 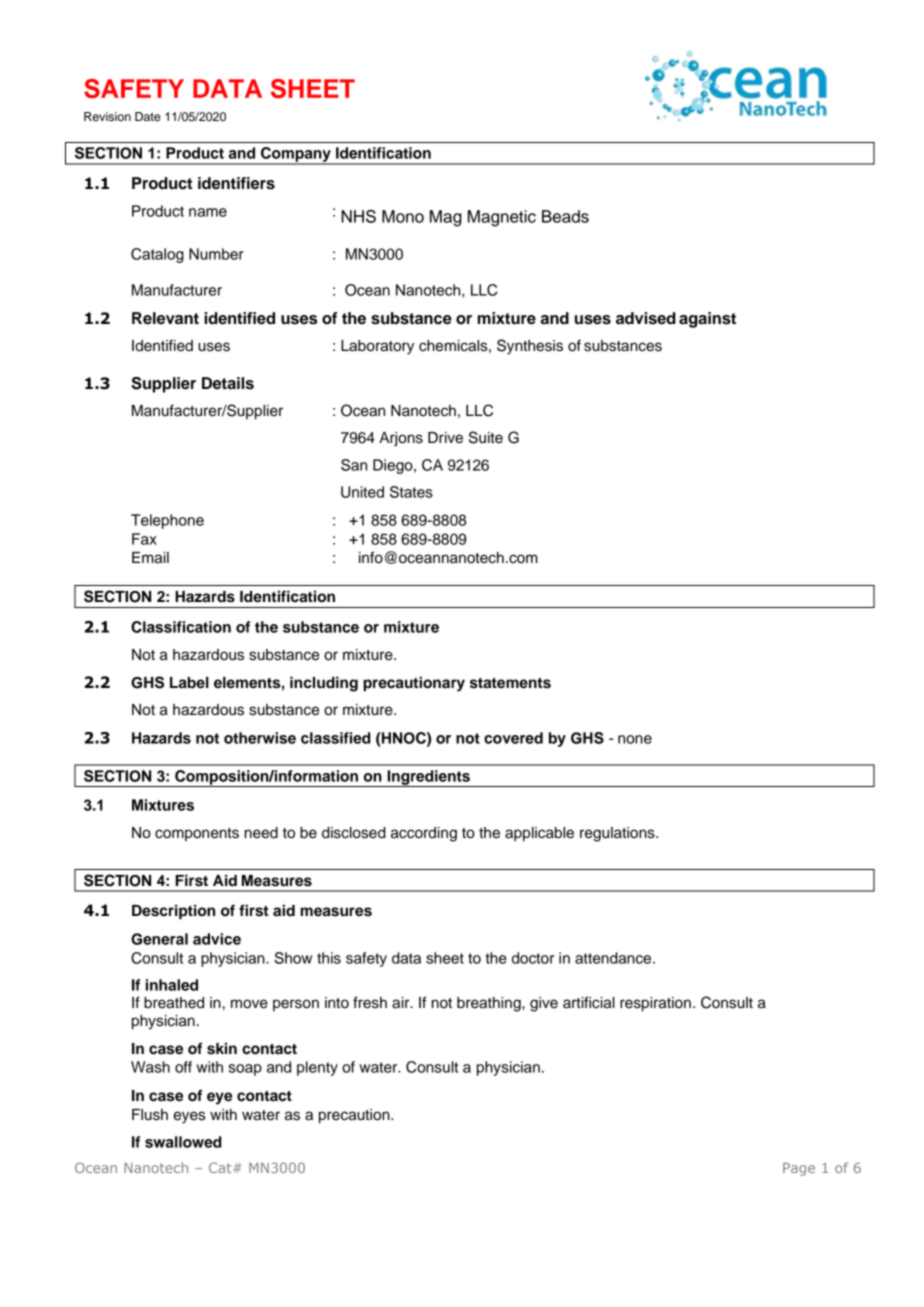 What do you see at coordinates (181, 627) in the screenshot?
I see `Classification` at bounding box center [181, 627].
